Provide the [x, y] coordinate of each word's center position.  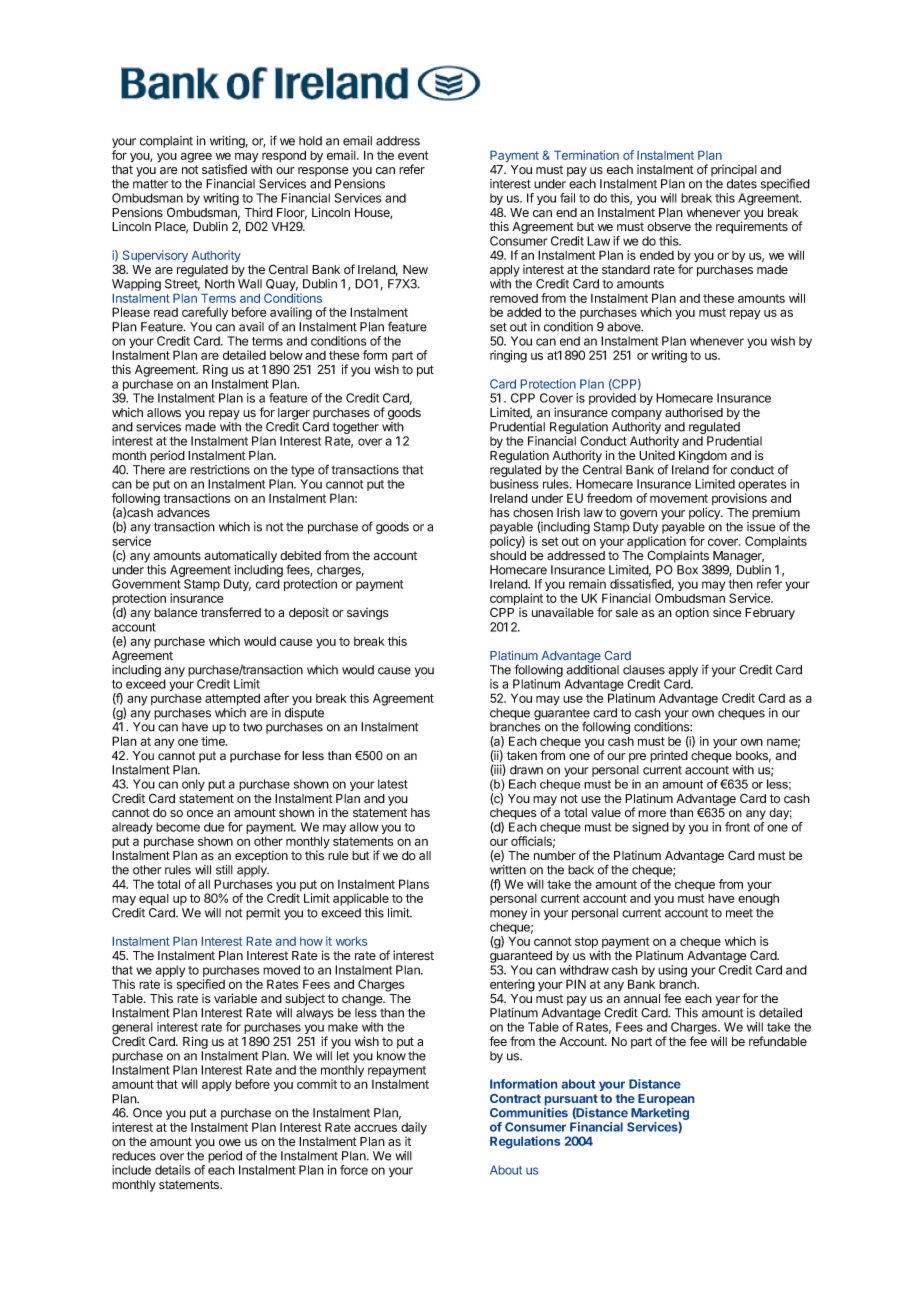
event [413, 155]
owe [230, 1142]
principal [734, 171]
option [692, 613]
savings [367, 614]
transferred [231, 612]
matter [150, 184]
